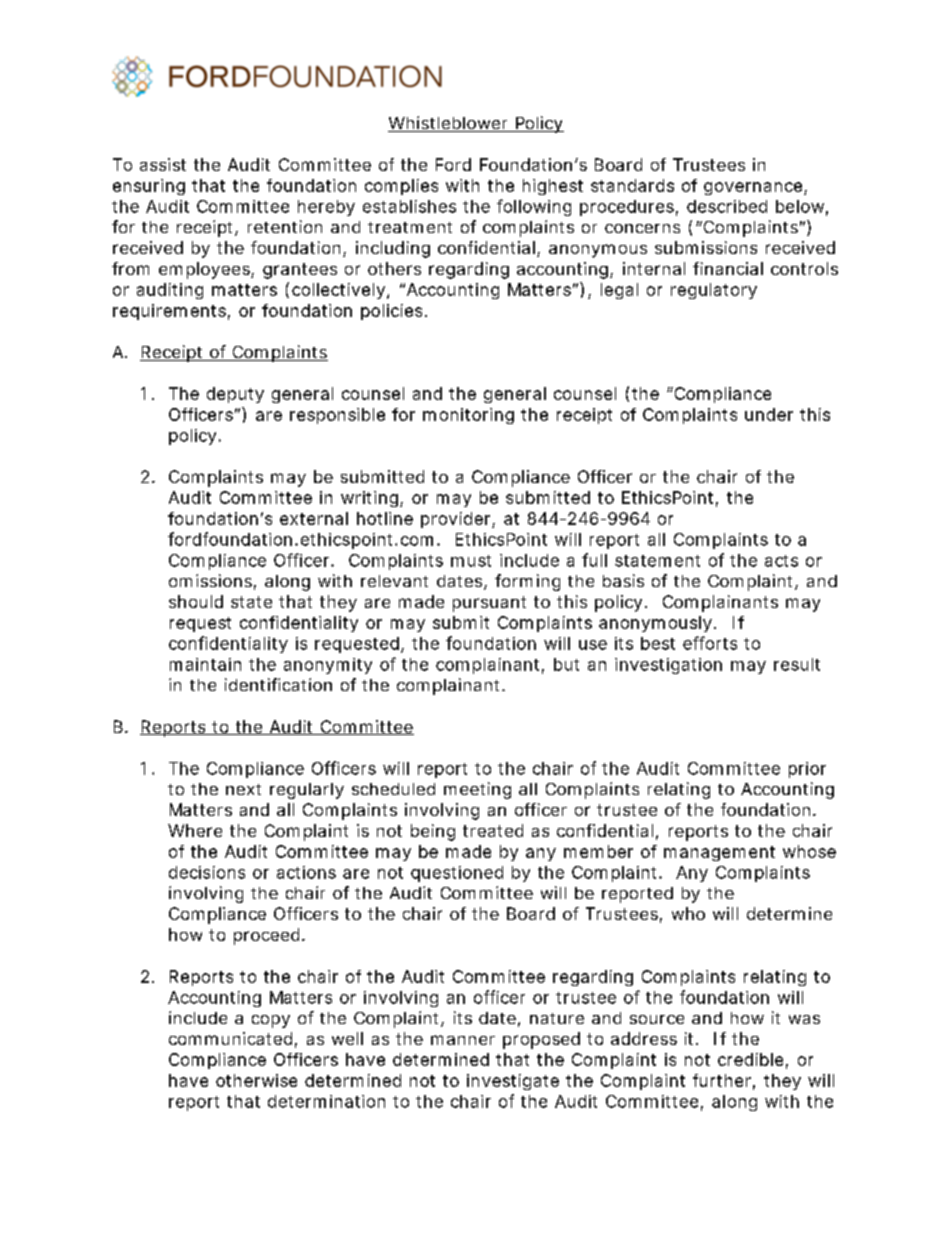 The width and height of the screenshot is (952, 1233). I want to click on assist, so click(163, 164).
